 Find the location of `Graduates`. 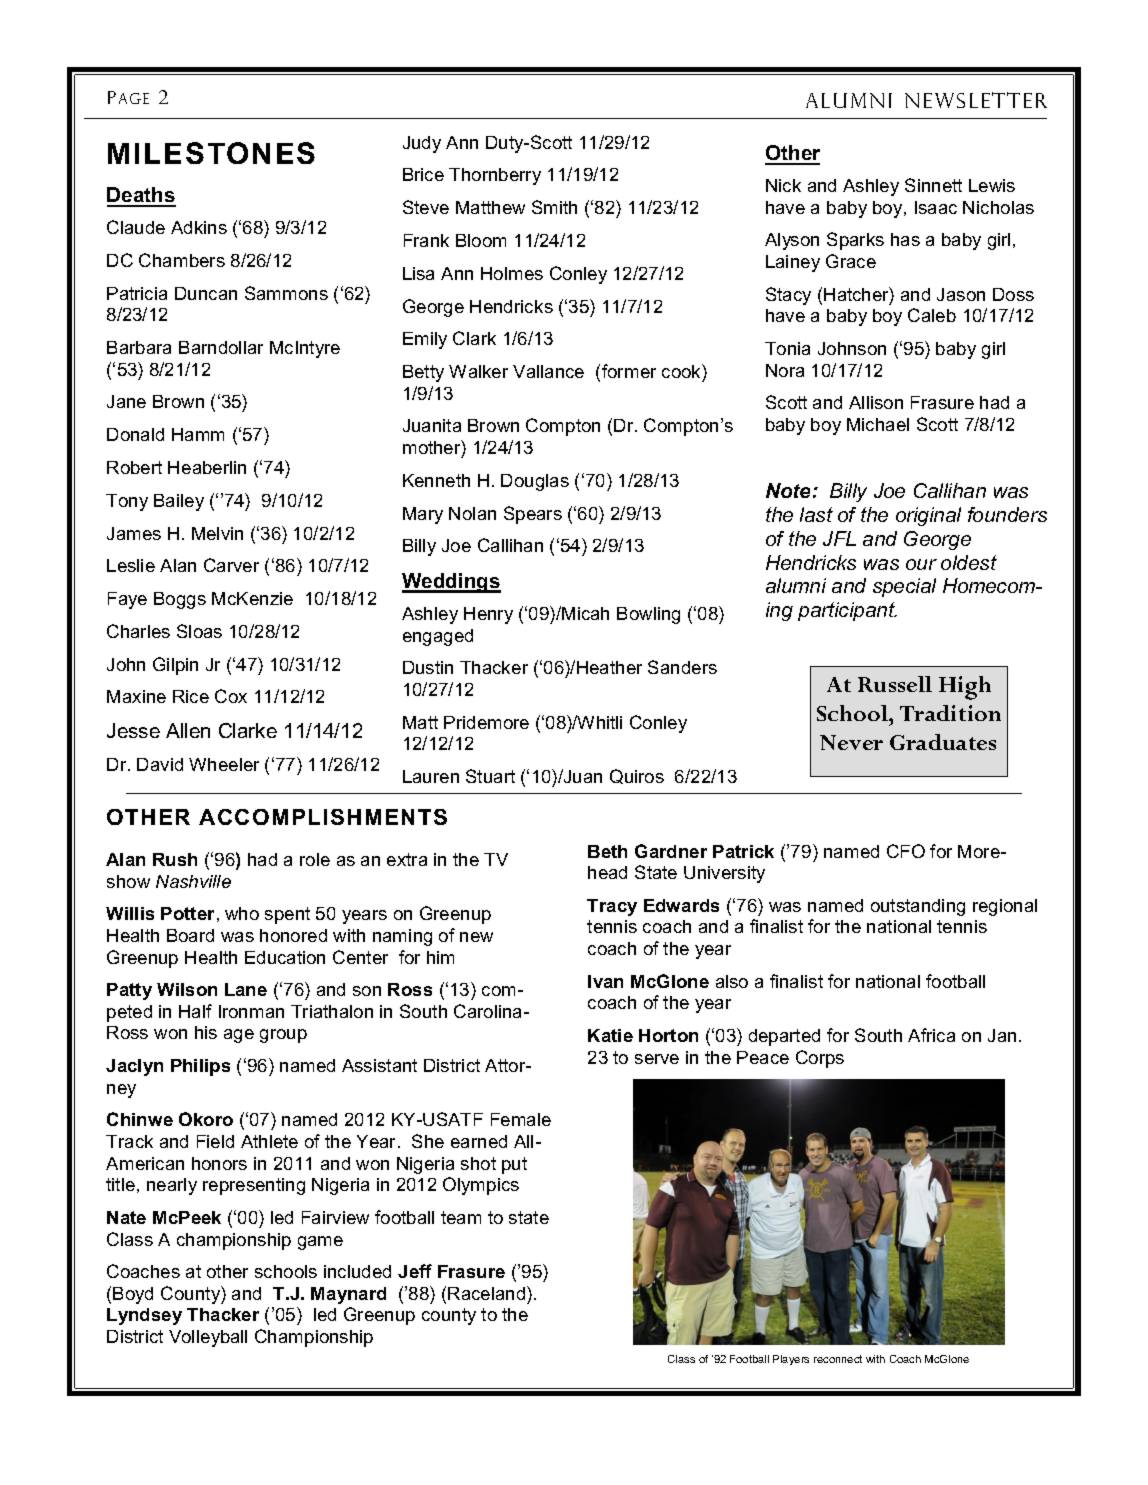

Graduates is located at coordinates (943, 742).
